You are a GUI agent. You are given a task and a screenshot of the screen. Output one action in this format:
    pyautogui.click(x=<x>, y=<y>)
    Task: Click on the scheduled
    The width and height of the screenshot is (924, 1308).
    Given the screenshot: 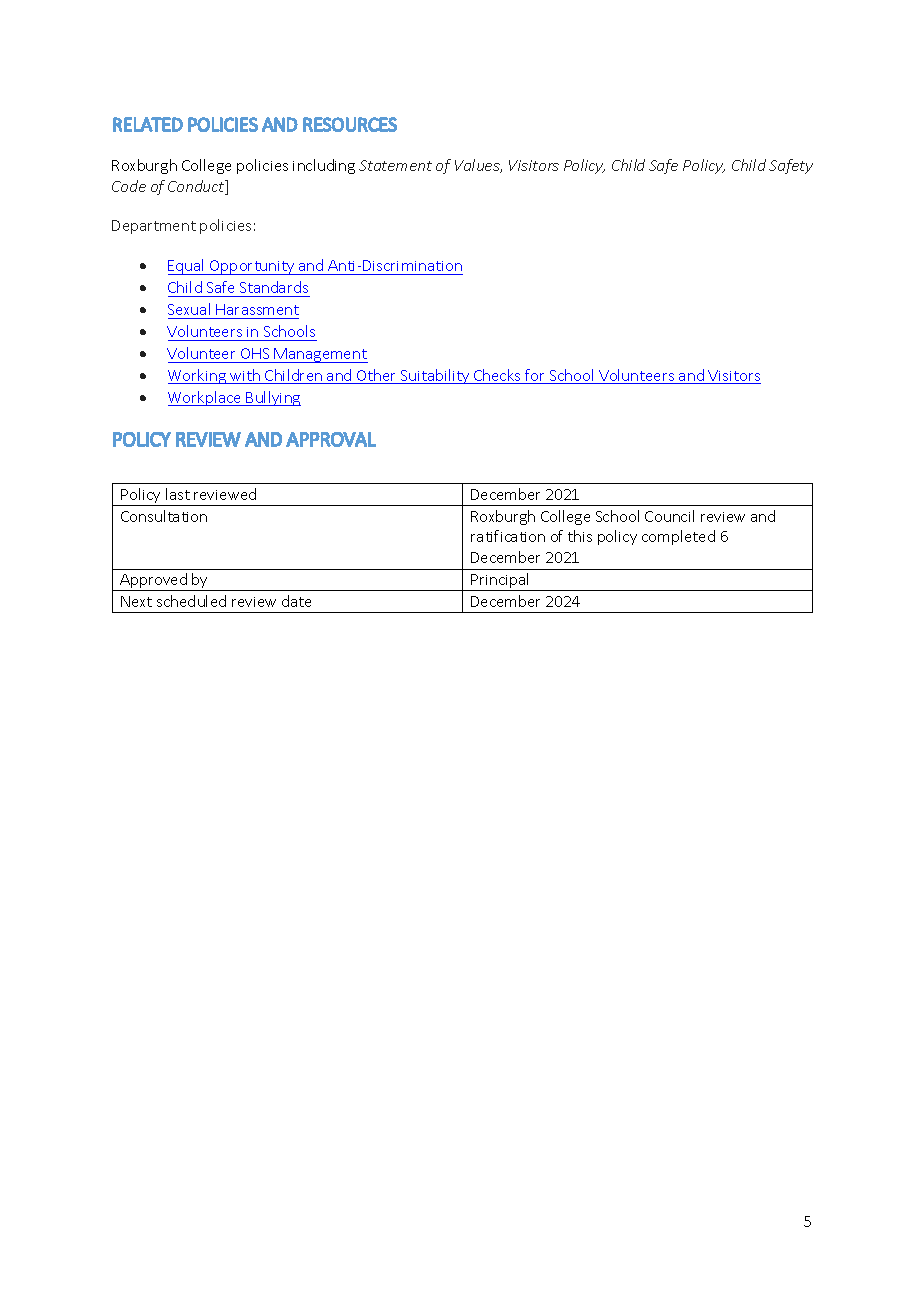 What is the action you would take?
    pyautogui.click(x=191, y=601)
